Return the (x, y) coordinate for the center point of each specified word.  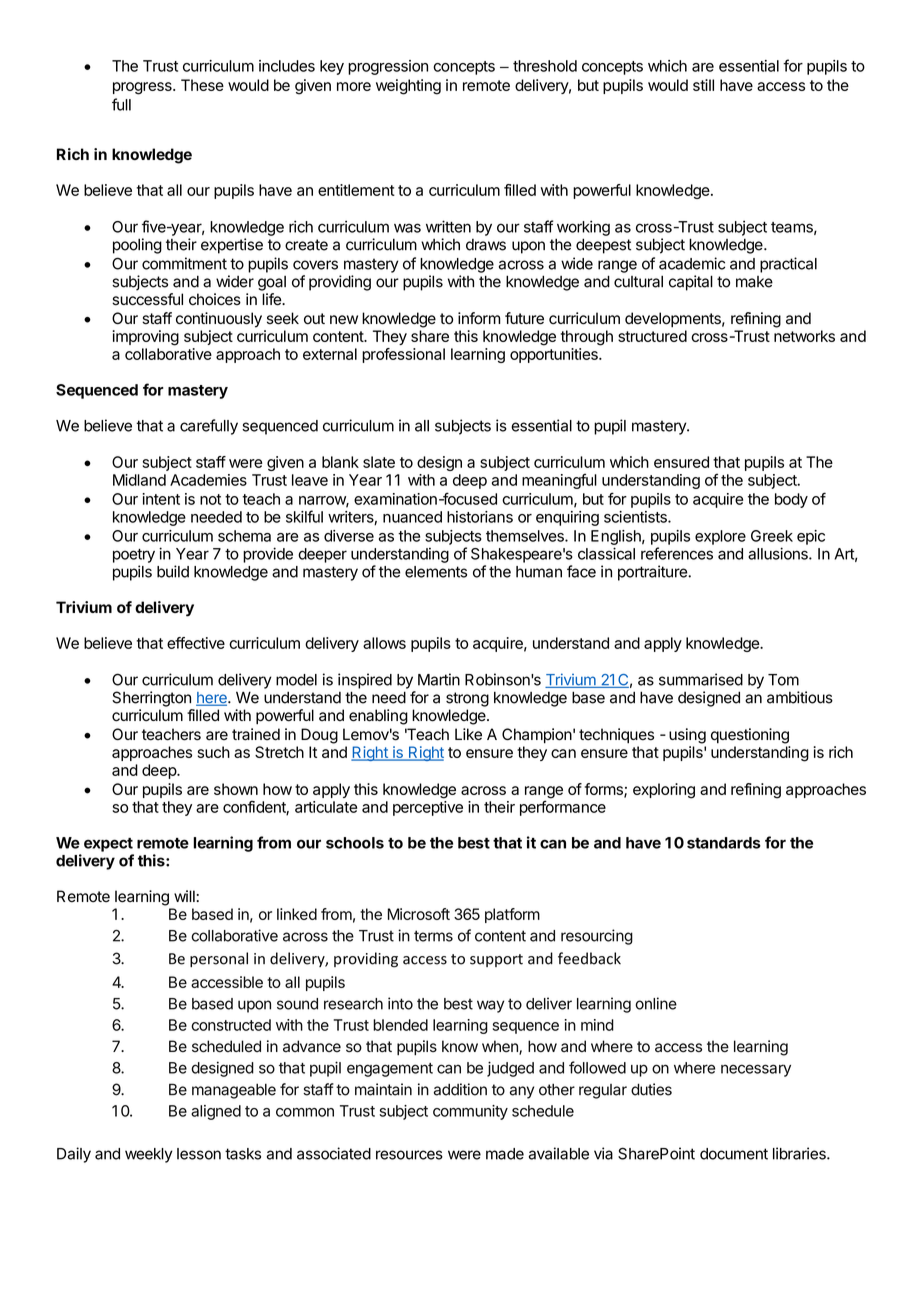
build (173, 571)
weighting (408, 87)
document (734, 1154)
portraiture (653, 573)
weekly (149, 1155)
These (202, 85)
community (470, 1112)
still (703, 85)
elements (436, 572)
